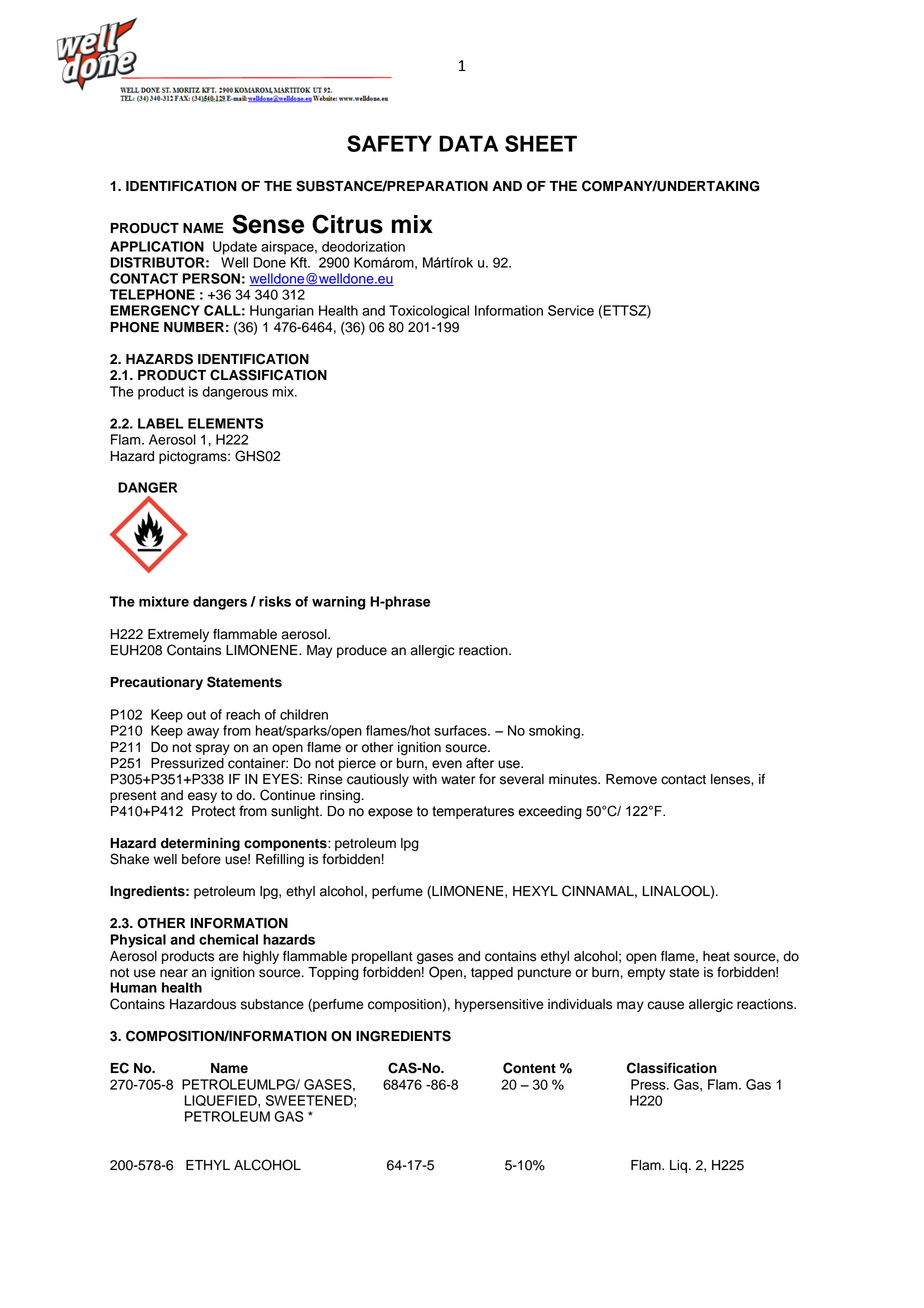 Image resolution: width=924 pixels, height=1308 pixels. I want to click on near, so click(174, 973).
